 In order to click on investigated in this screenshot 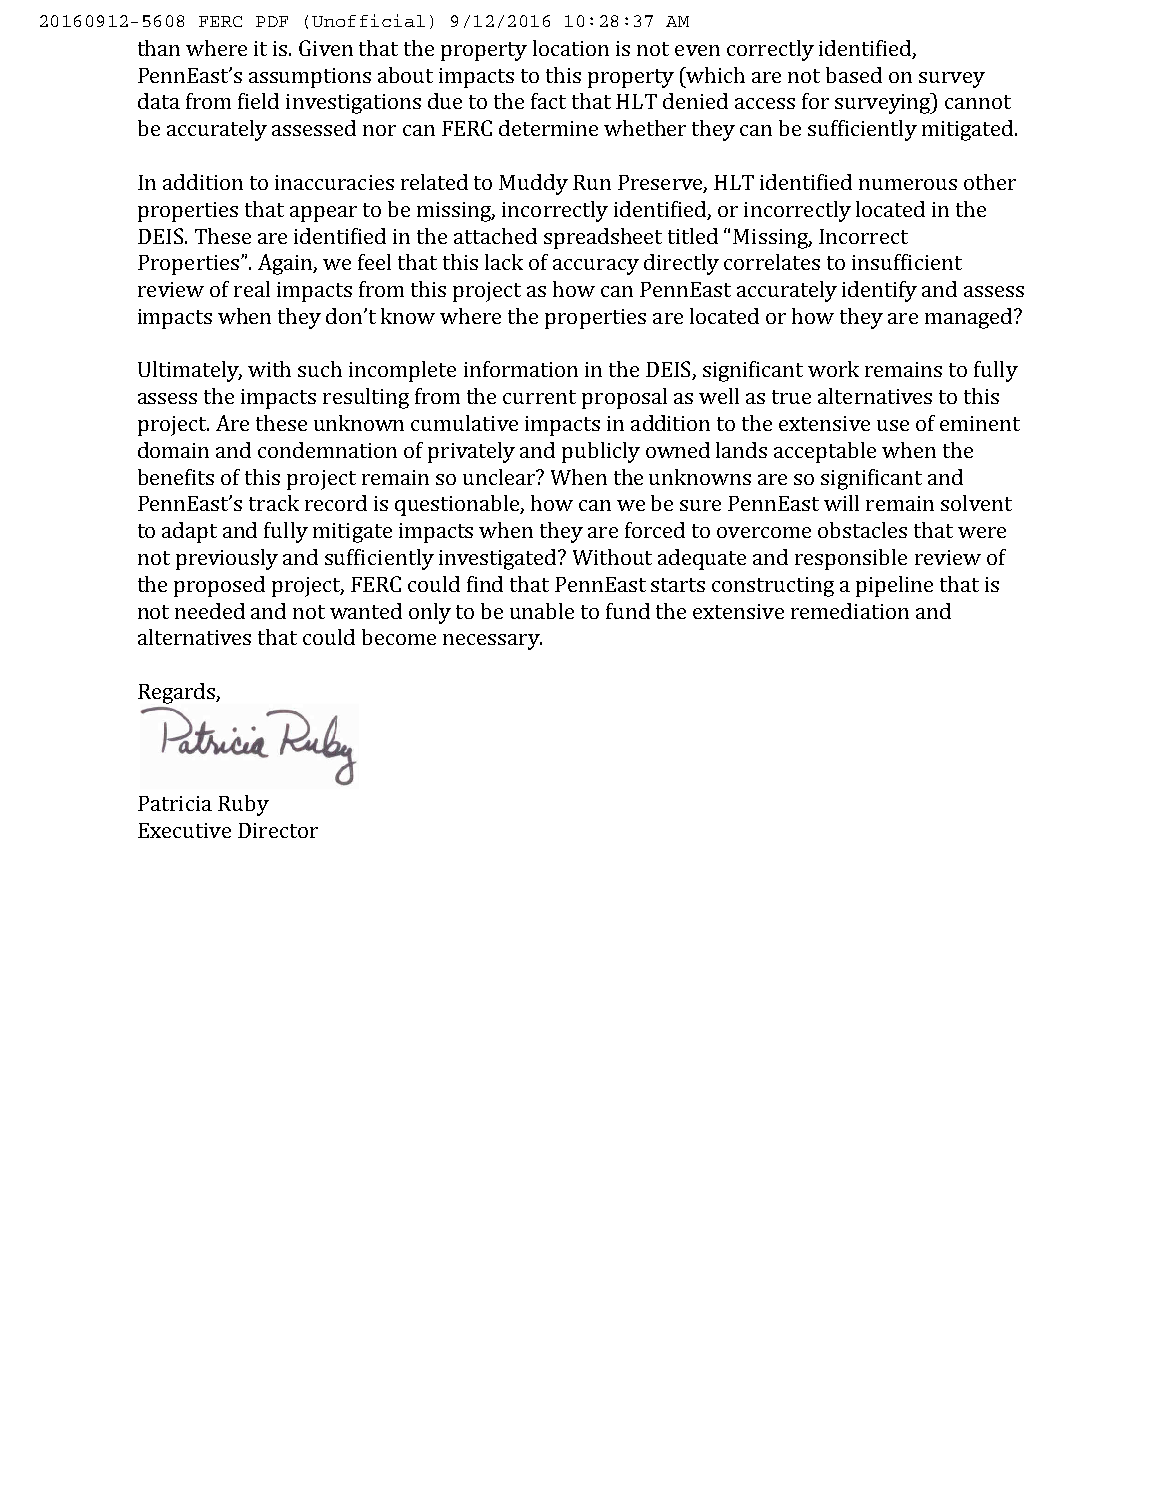, I will do `click(499, 559)`.
